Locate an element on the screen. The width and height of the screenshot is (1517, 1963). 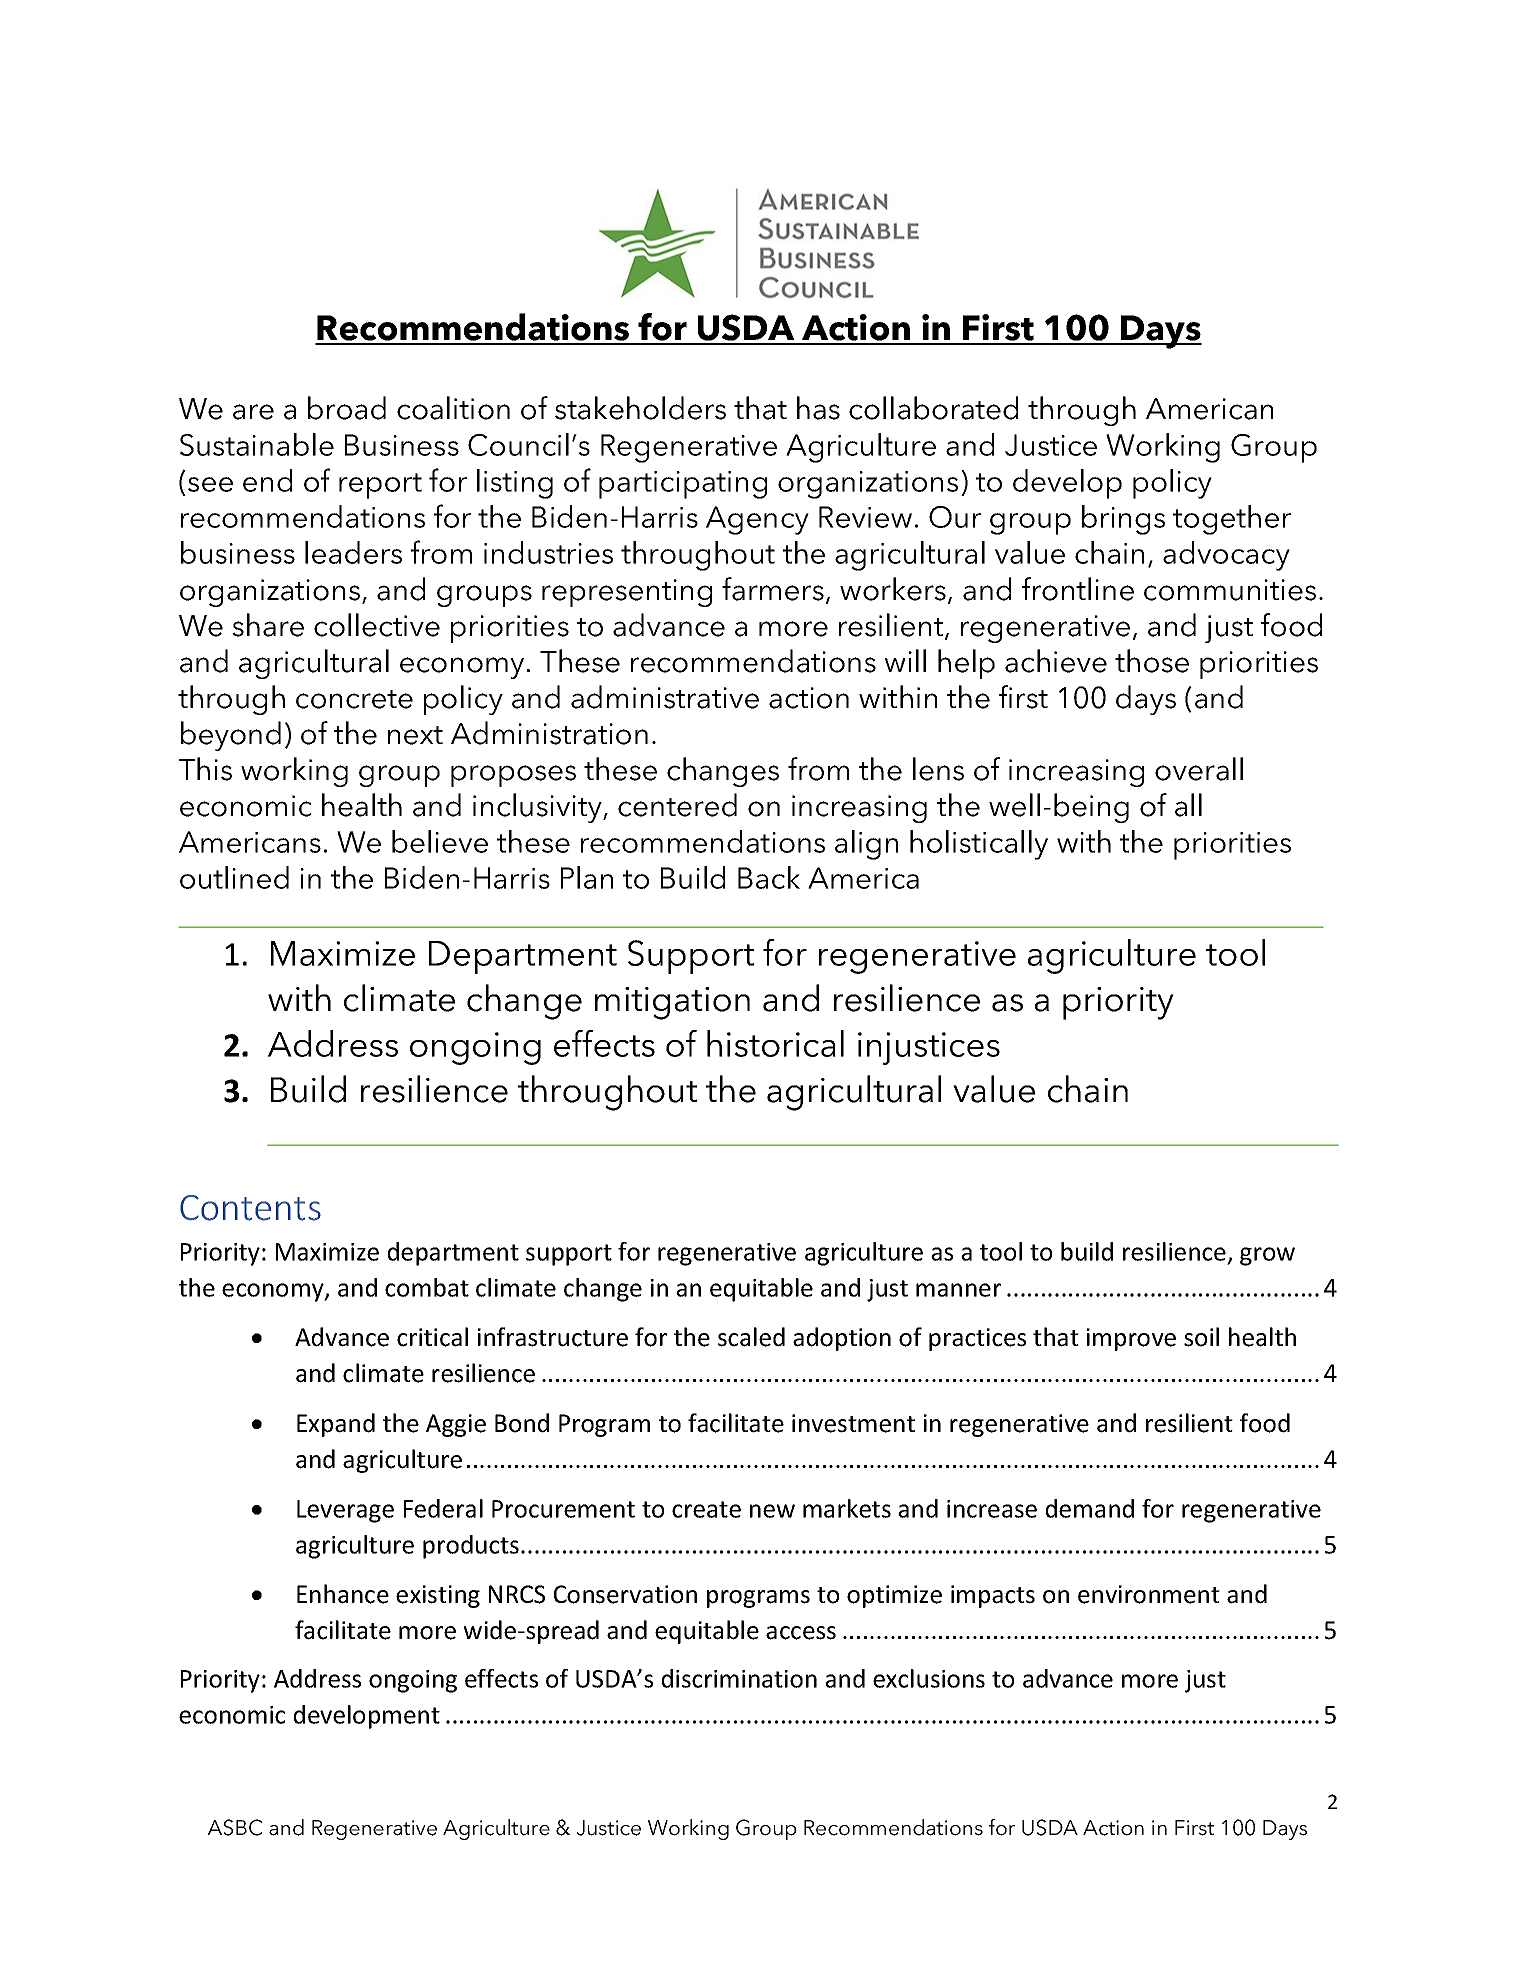
concrete is located at coordinates (354, 699).
